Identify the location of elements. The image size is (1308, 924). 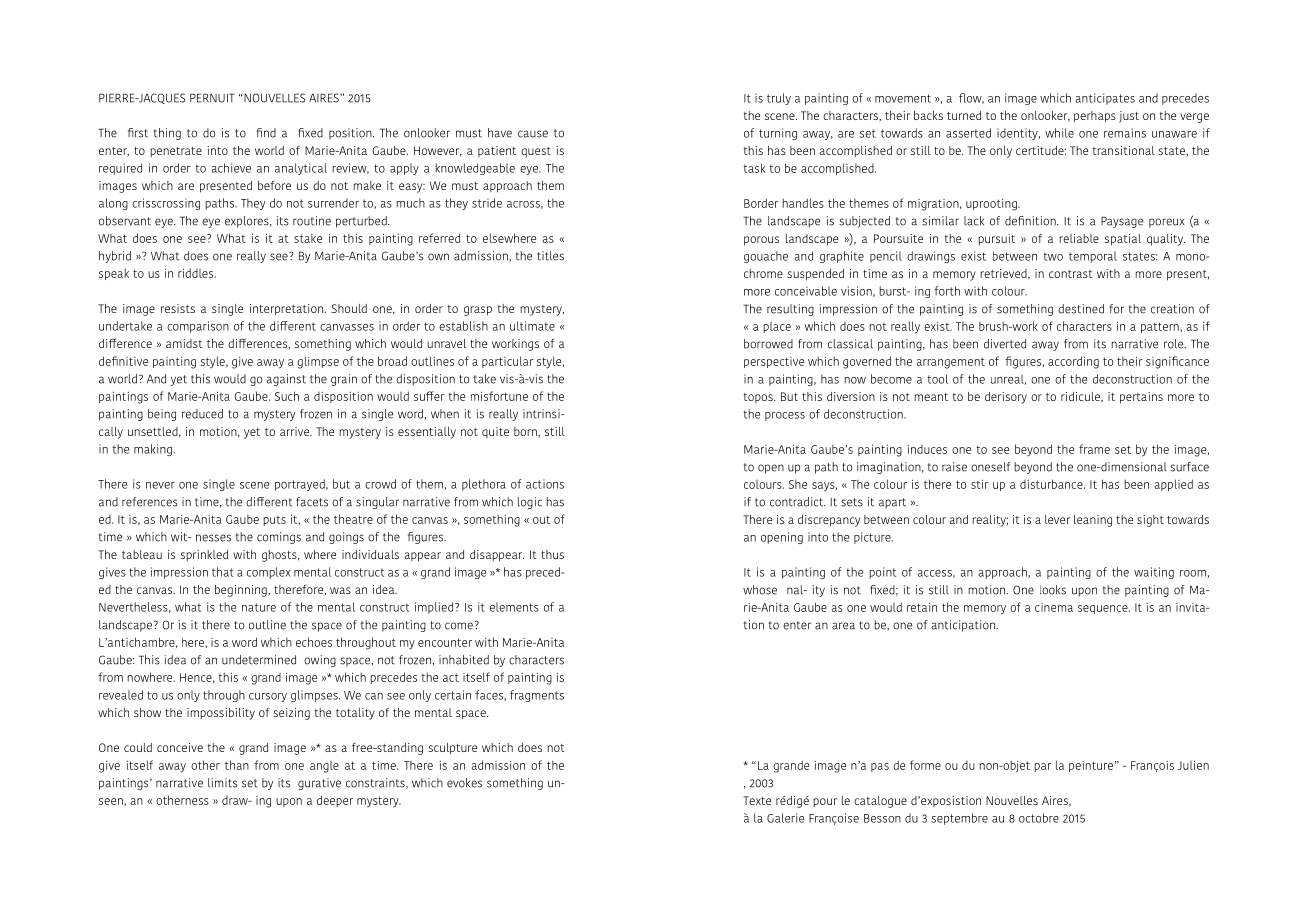
(514, 607).
